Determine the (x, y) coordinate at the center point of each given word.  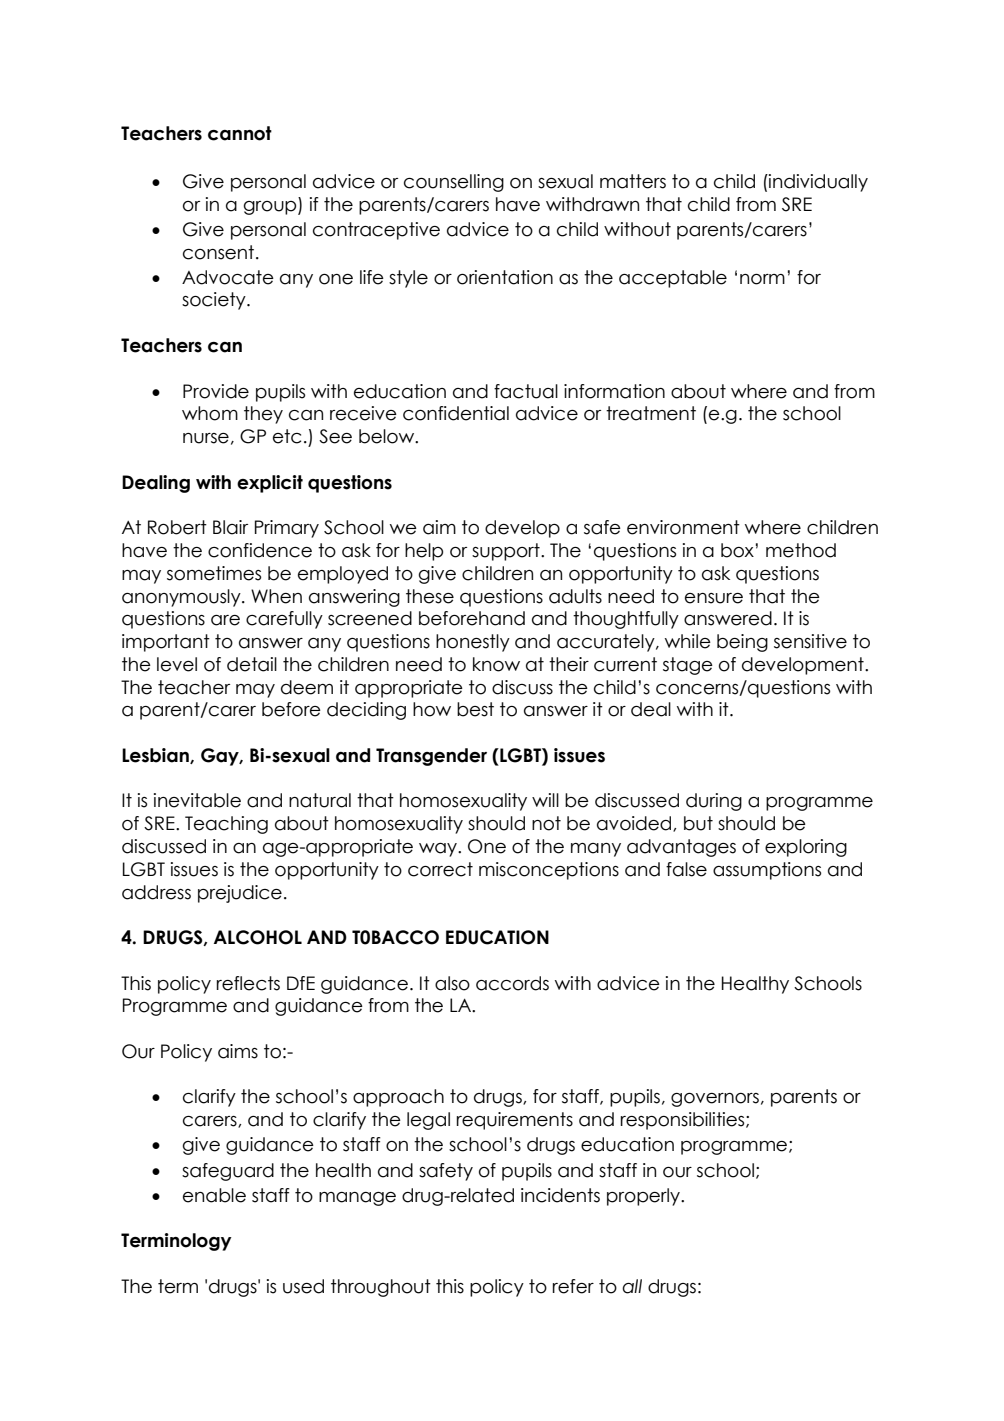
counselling (454, 183)
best (475, 709)
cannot (240, 133)
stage (688, 666)
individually (817, 183)
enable (214, 1195)
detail (252, 664)
